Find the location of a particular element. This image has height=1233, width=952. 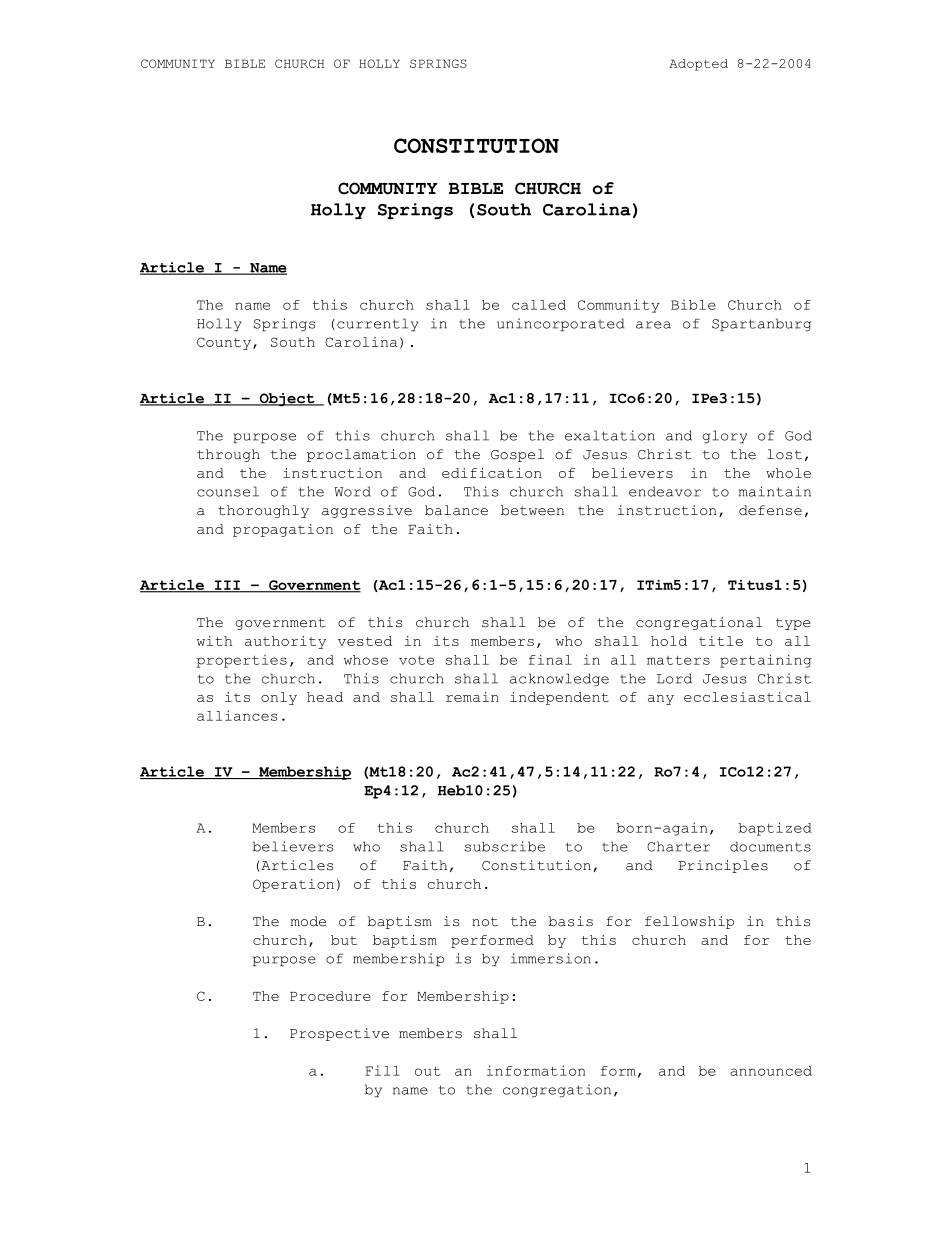

immersion is located at coordinates (551, 958).
